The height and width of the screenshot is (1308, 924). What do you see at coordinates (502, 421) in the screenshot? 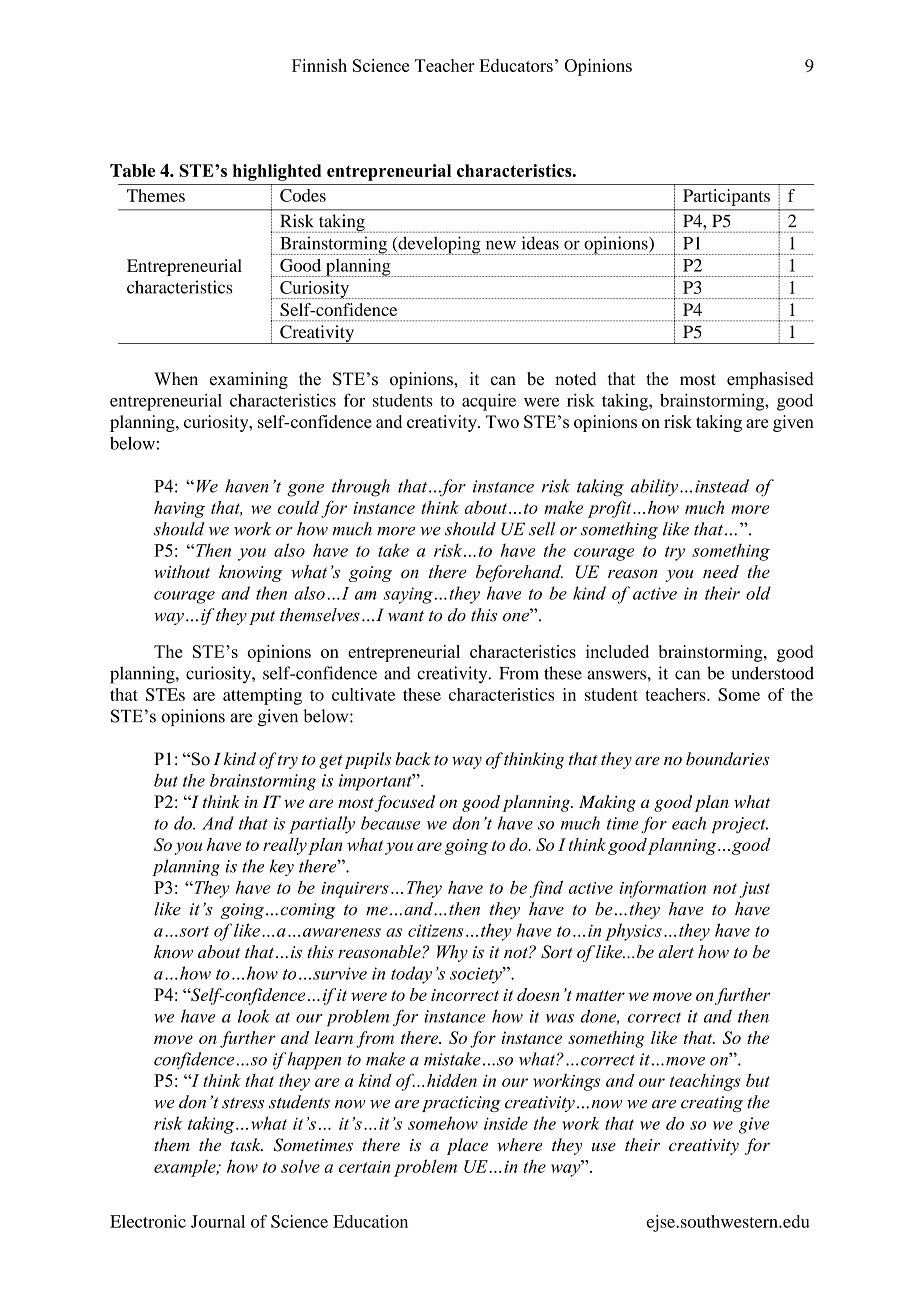
I see `Two` at bounding box center [502, 421].
